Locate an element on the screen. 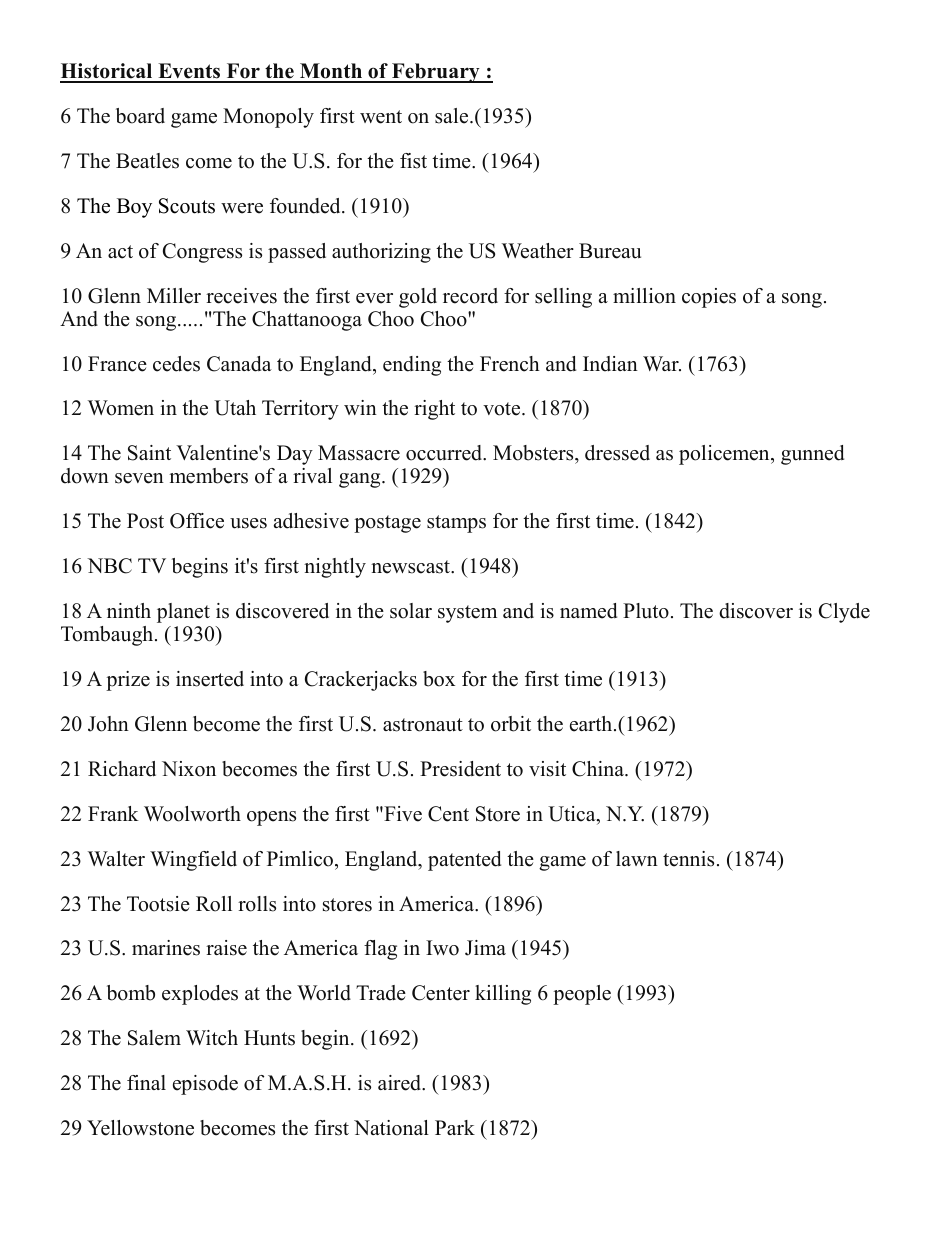 The width and height of the screenshot is (952, 1233). President is located at coordinates (460, 769).
